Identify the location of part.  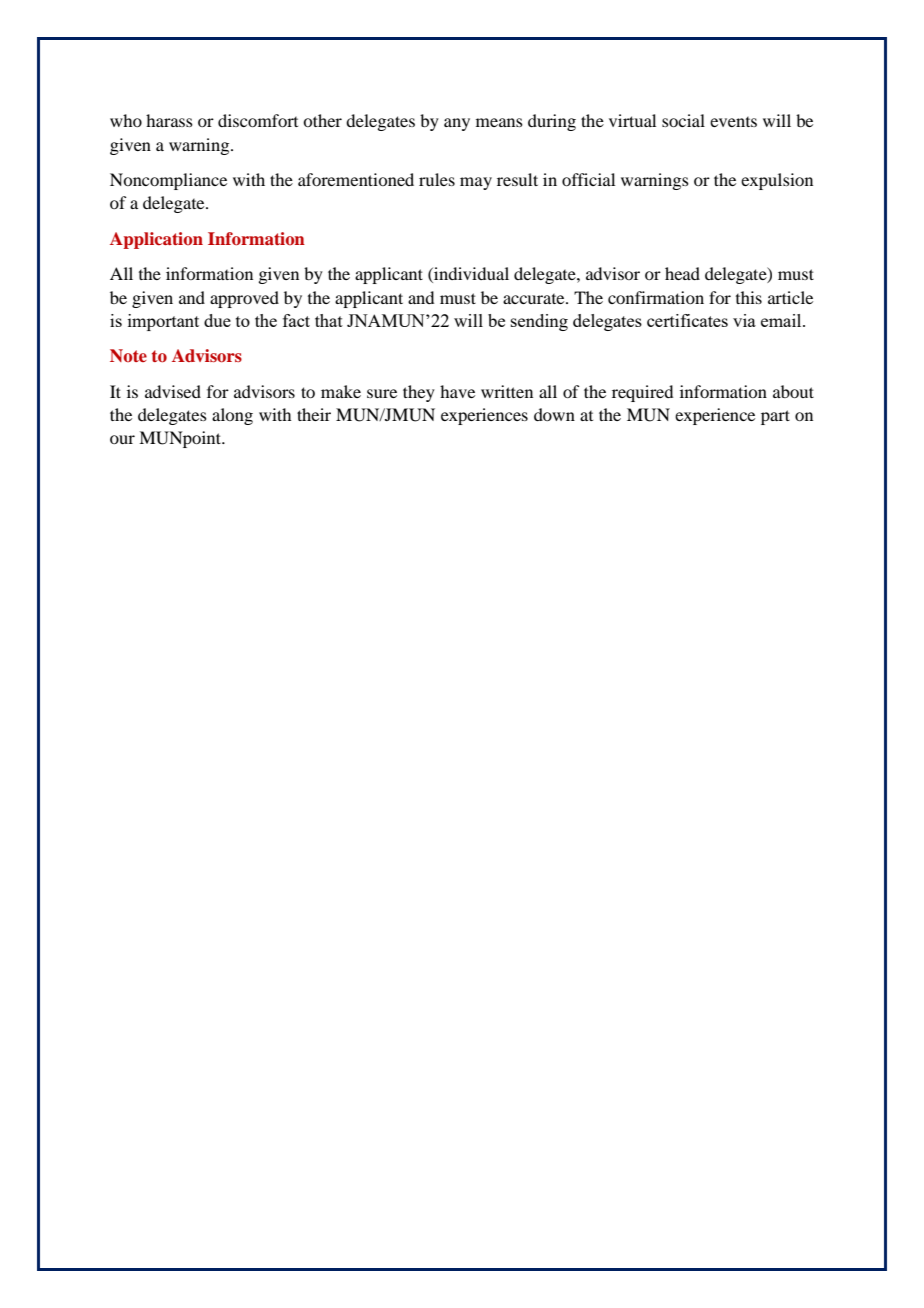
(775, 417).
